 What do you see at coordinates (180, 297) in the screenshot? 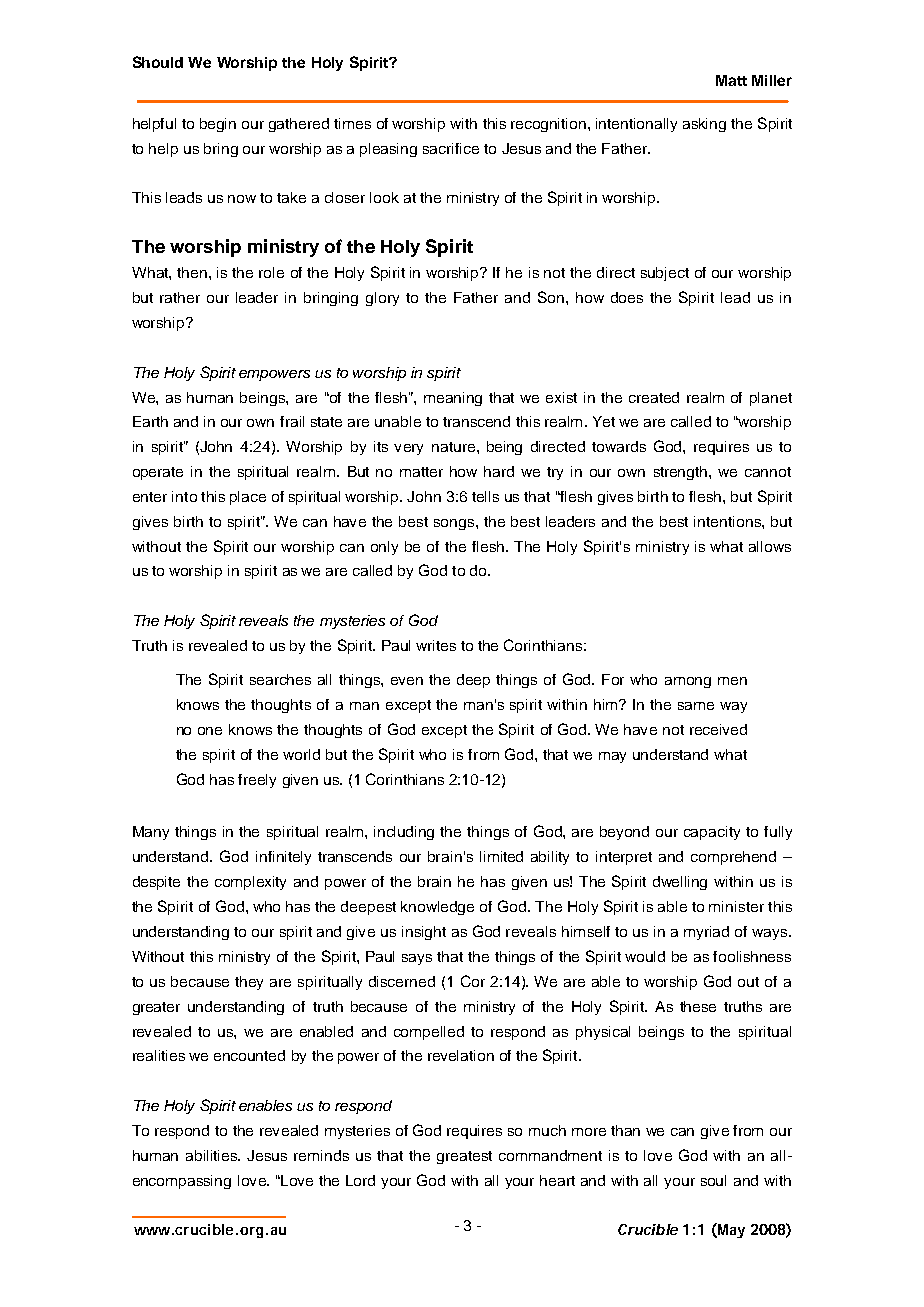
I see `rather` at bounding box center [180, 297].
